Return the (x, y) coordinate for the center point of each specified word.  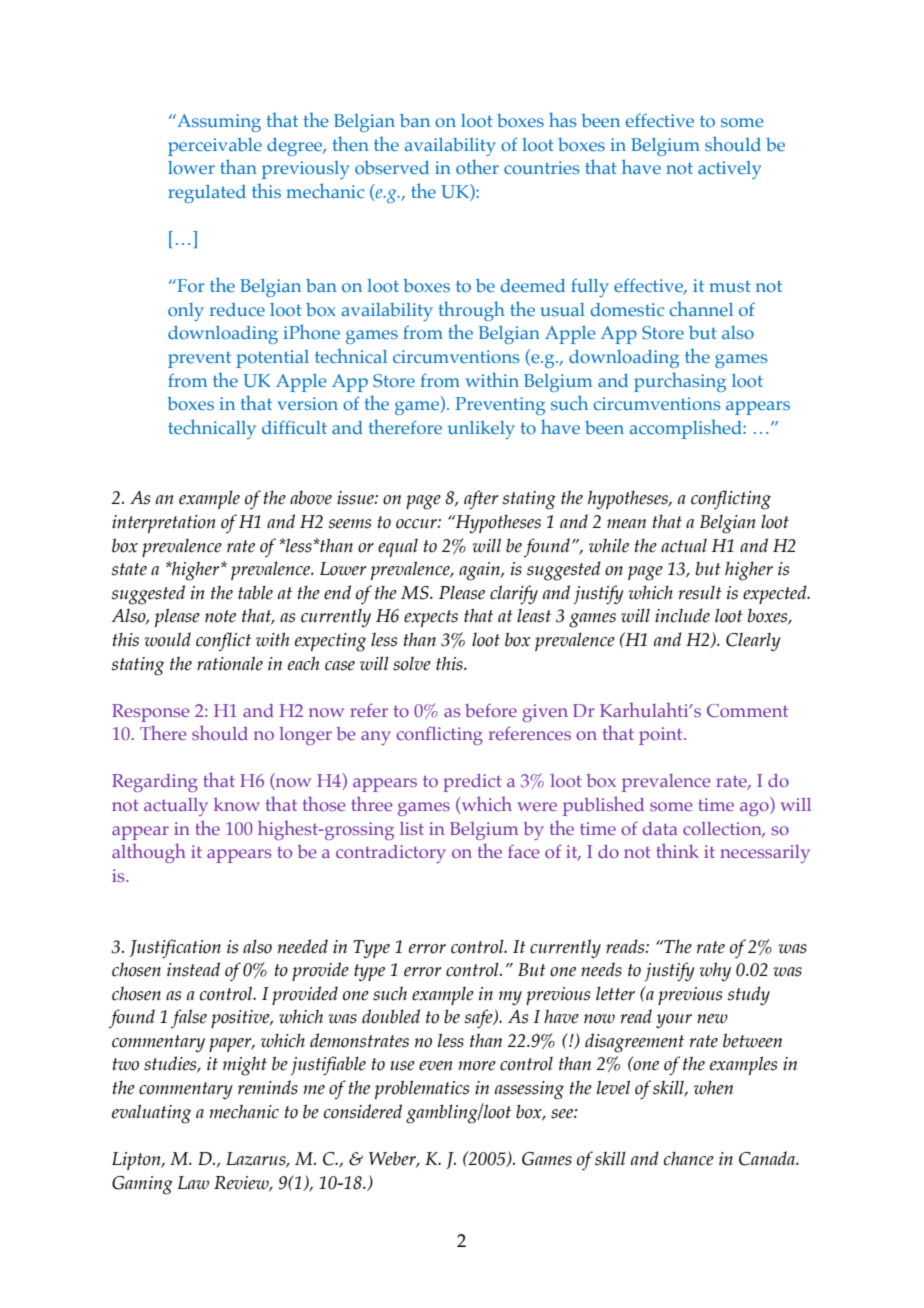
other (477, 166)
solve (412, 663)
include (682, 615)
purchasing (680, 382)
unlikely (481, 430)
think (677, 850)
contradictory (391, 854)
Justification (175, 948)
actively (729, 170)
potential (272, 359)
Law (193, 1183)
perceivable (215, 147)
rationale (230, 663)
